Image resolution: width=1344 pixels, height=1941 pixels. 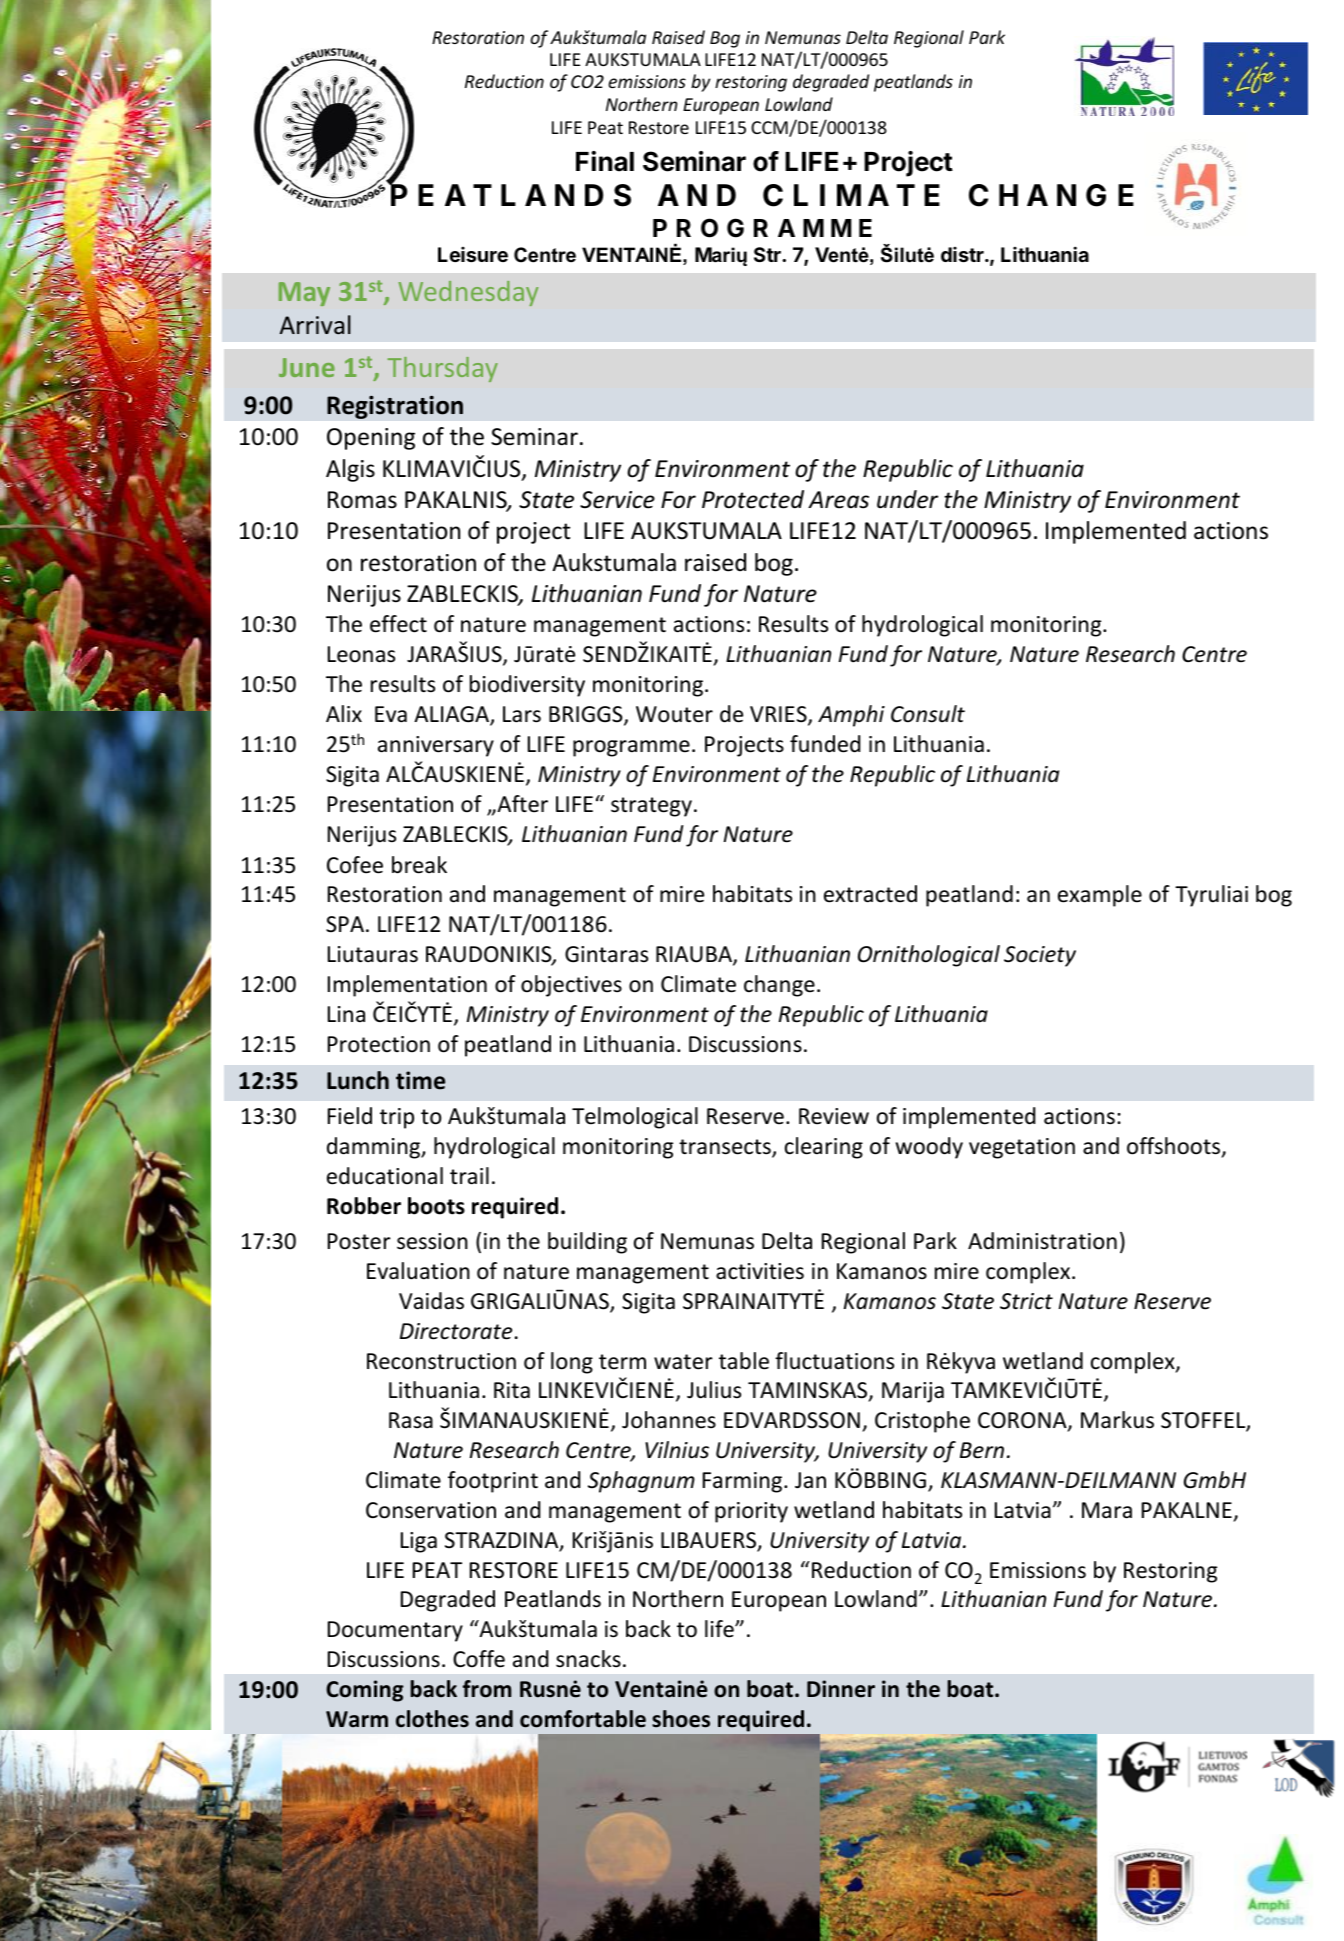 What do you see at coordinates (436, 746) in the document?
I see `anniversary` at bounding box center [436, 746].
